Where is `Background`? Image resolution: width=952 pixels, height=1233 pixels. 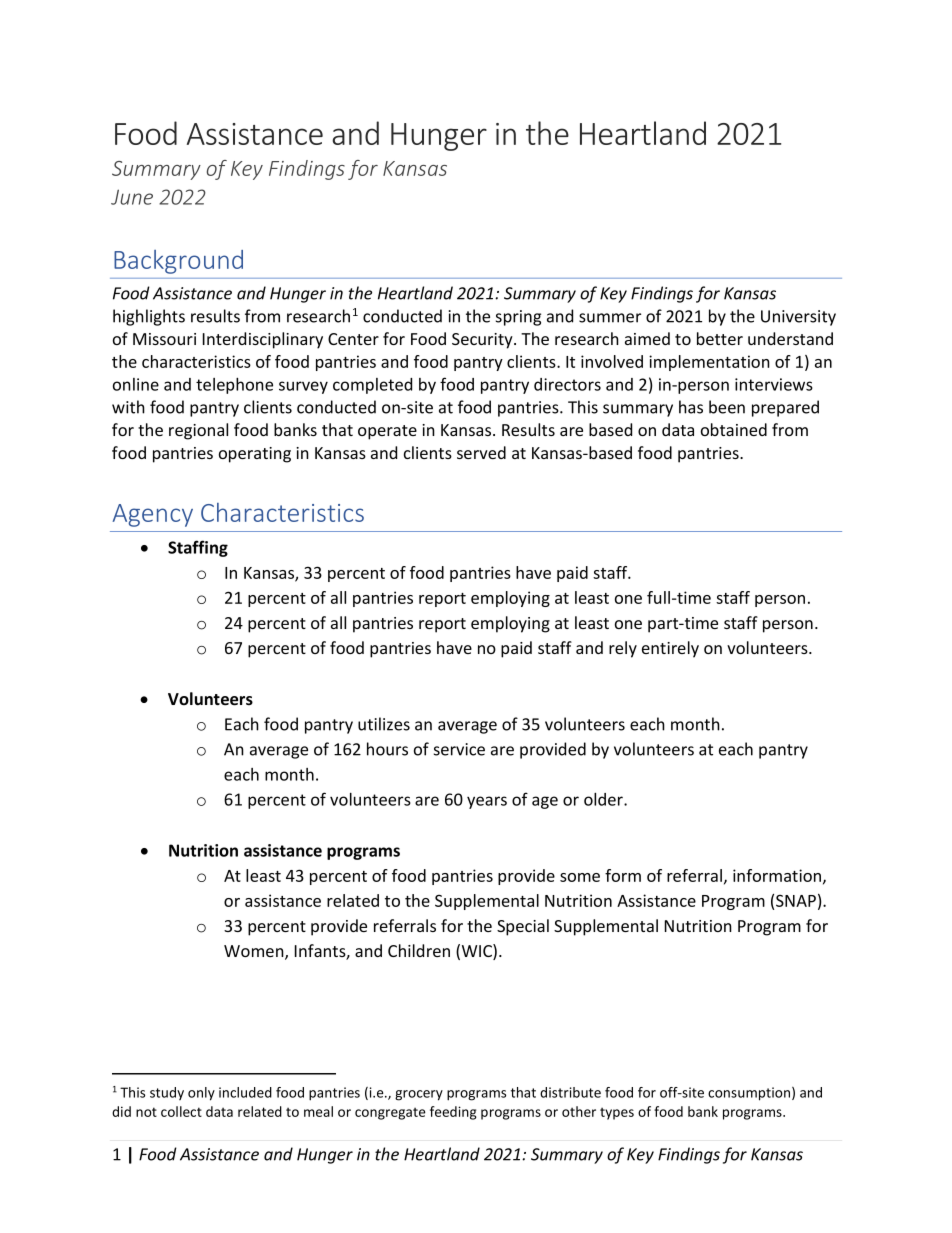
Background is located at coordinates (178, 262).
